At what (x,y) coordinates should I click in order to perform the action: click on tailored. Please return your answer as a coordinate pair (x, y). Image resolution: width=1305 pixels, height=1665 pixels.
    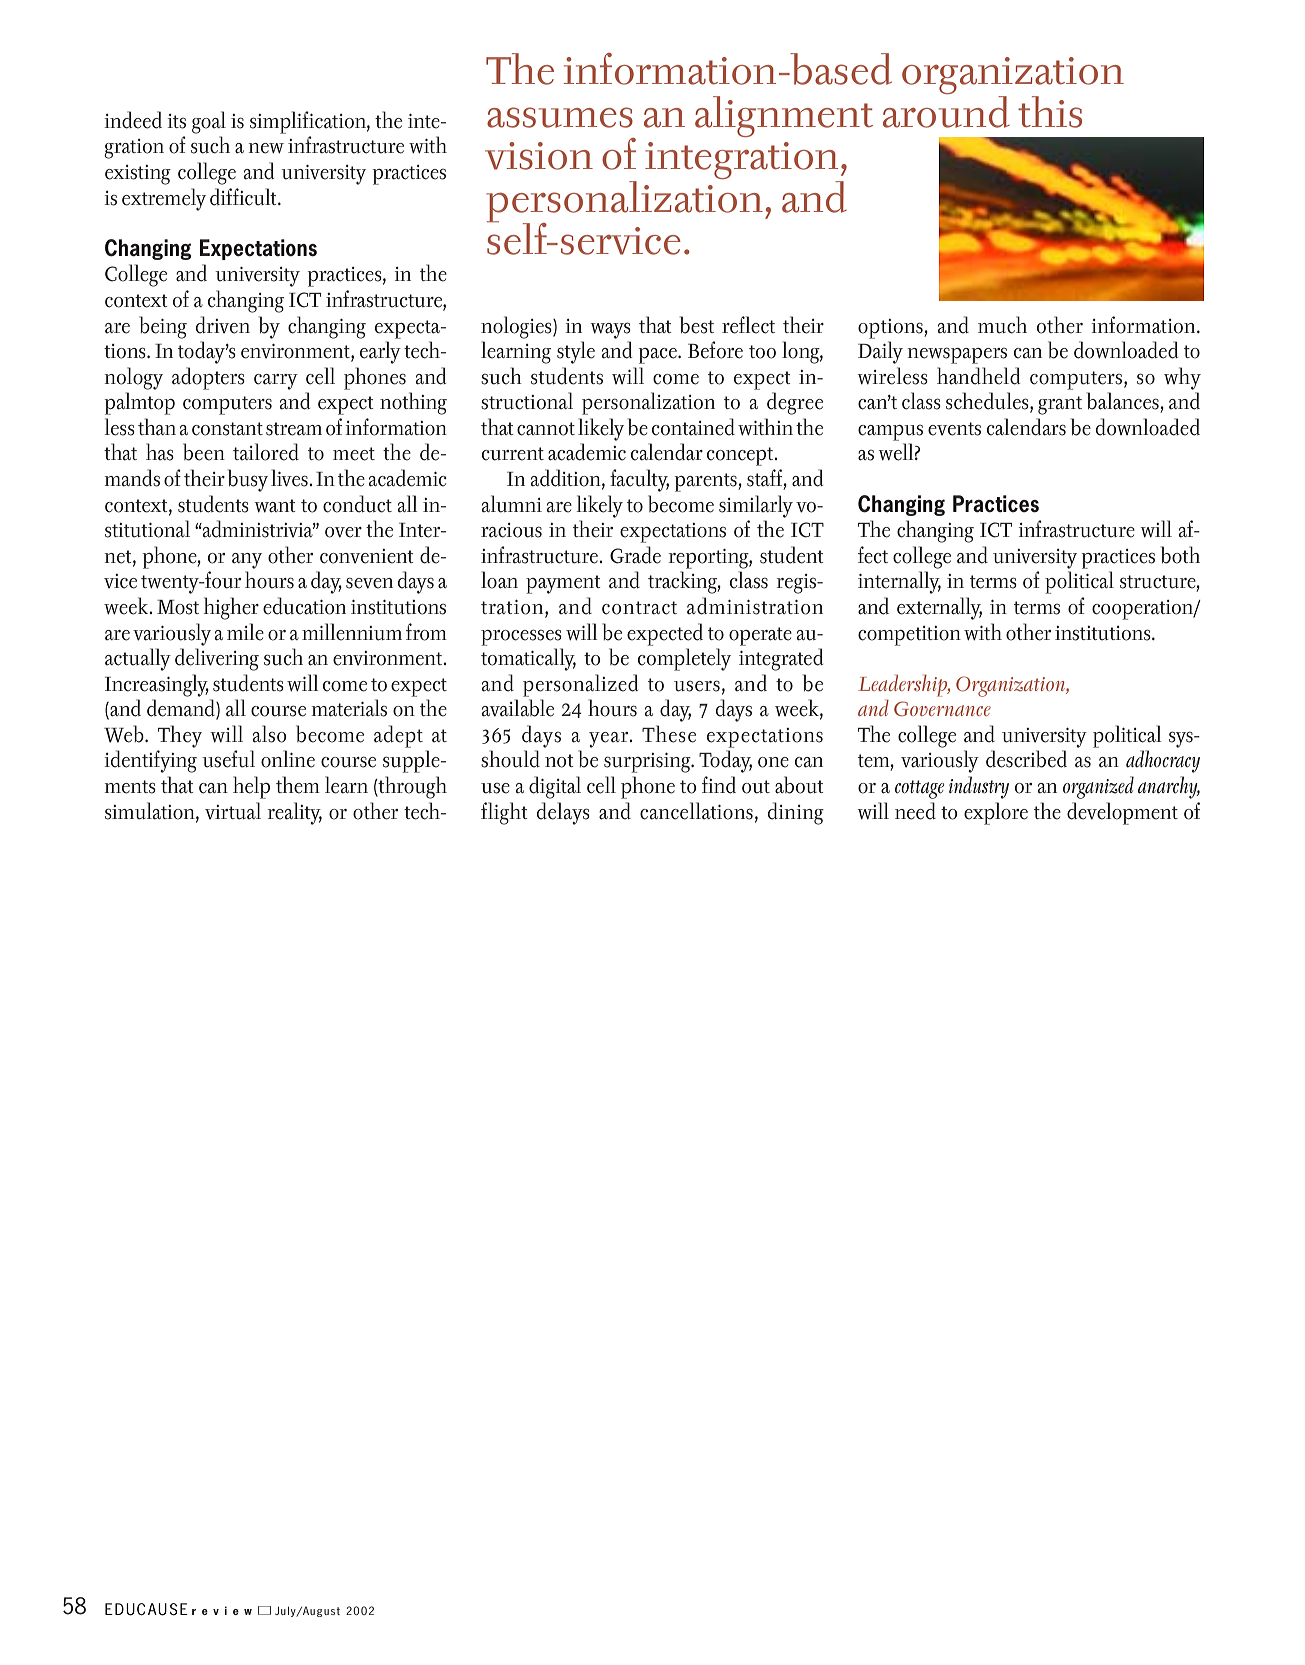
    Looking at the image, I should click on (266, 452).
